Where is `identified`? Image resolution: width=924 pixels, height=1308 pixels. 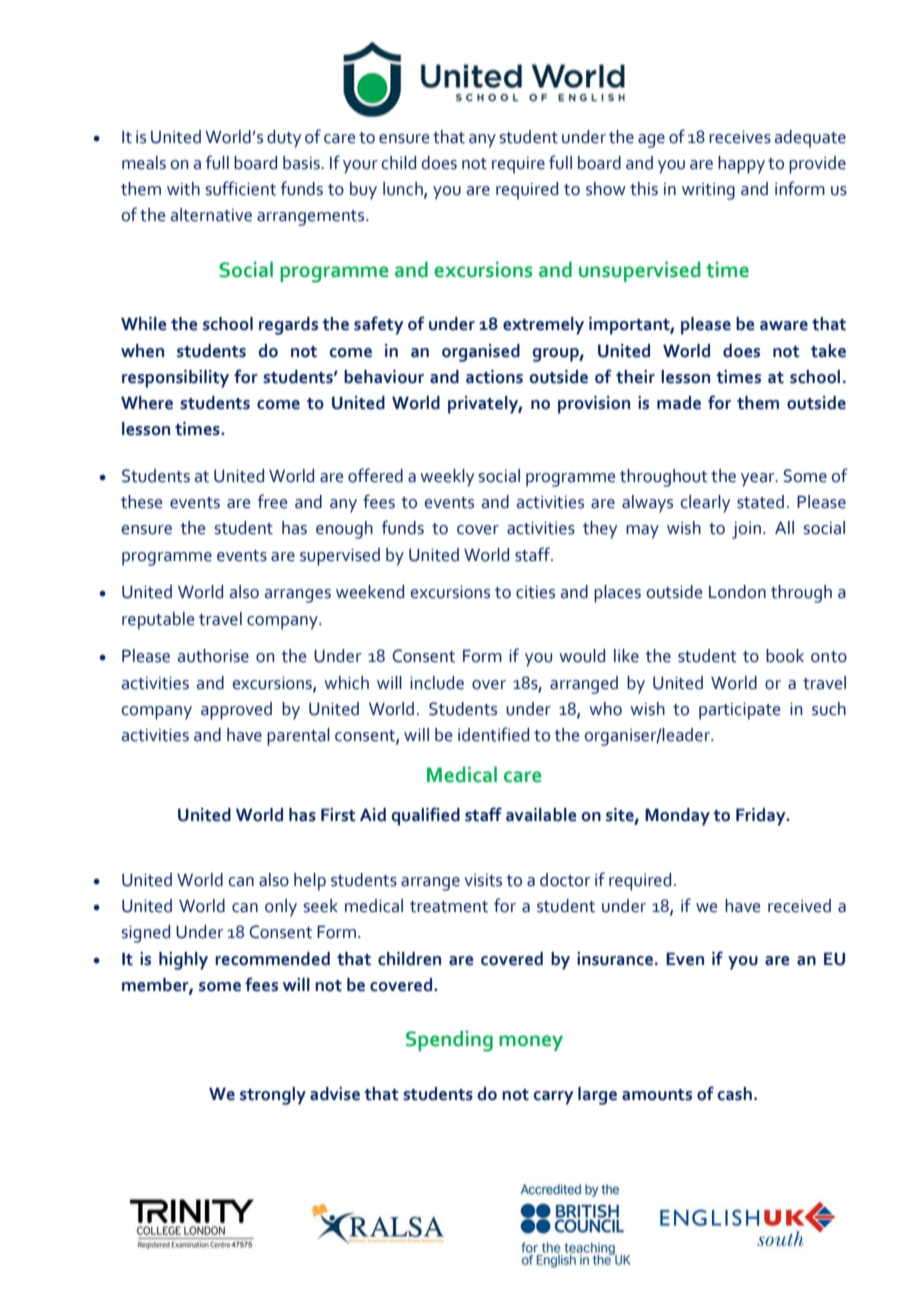 identified is located at coordinates (493, 734).
